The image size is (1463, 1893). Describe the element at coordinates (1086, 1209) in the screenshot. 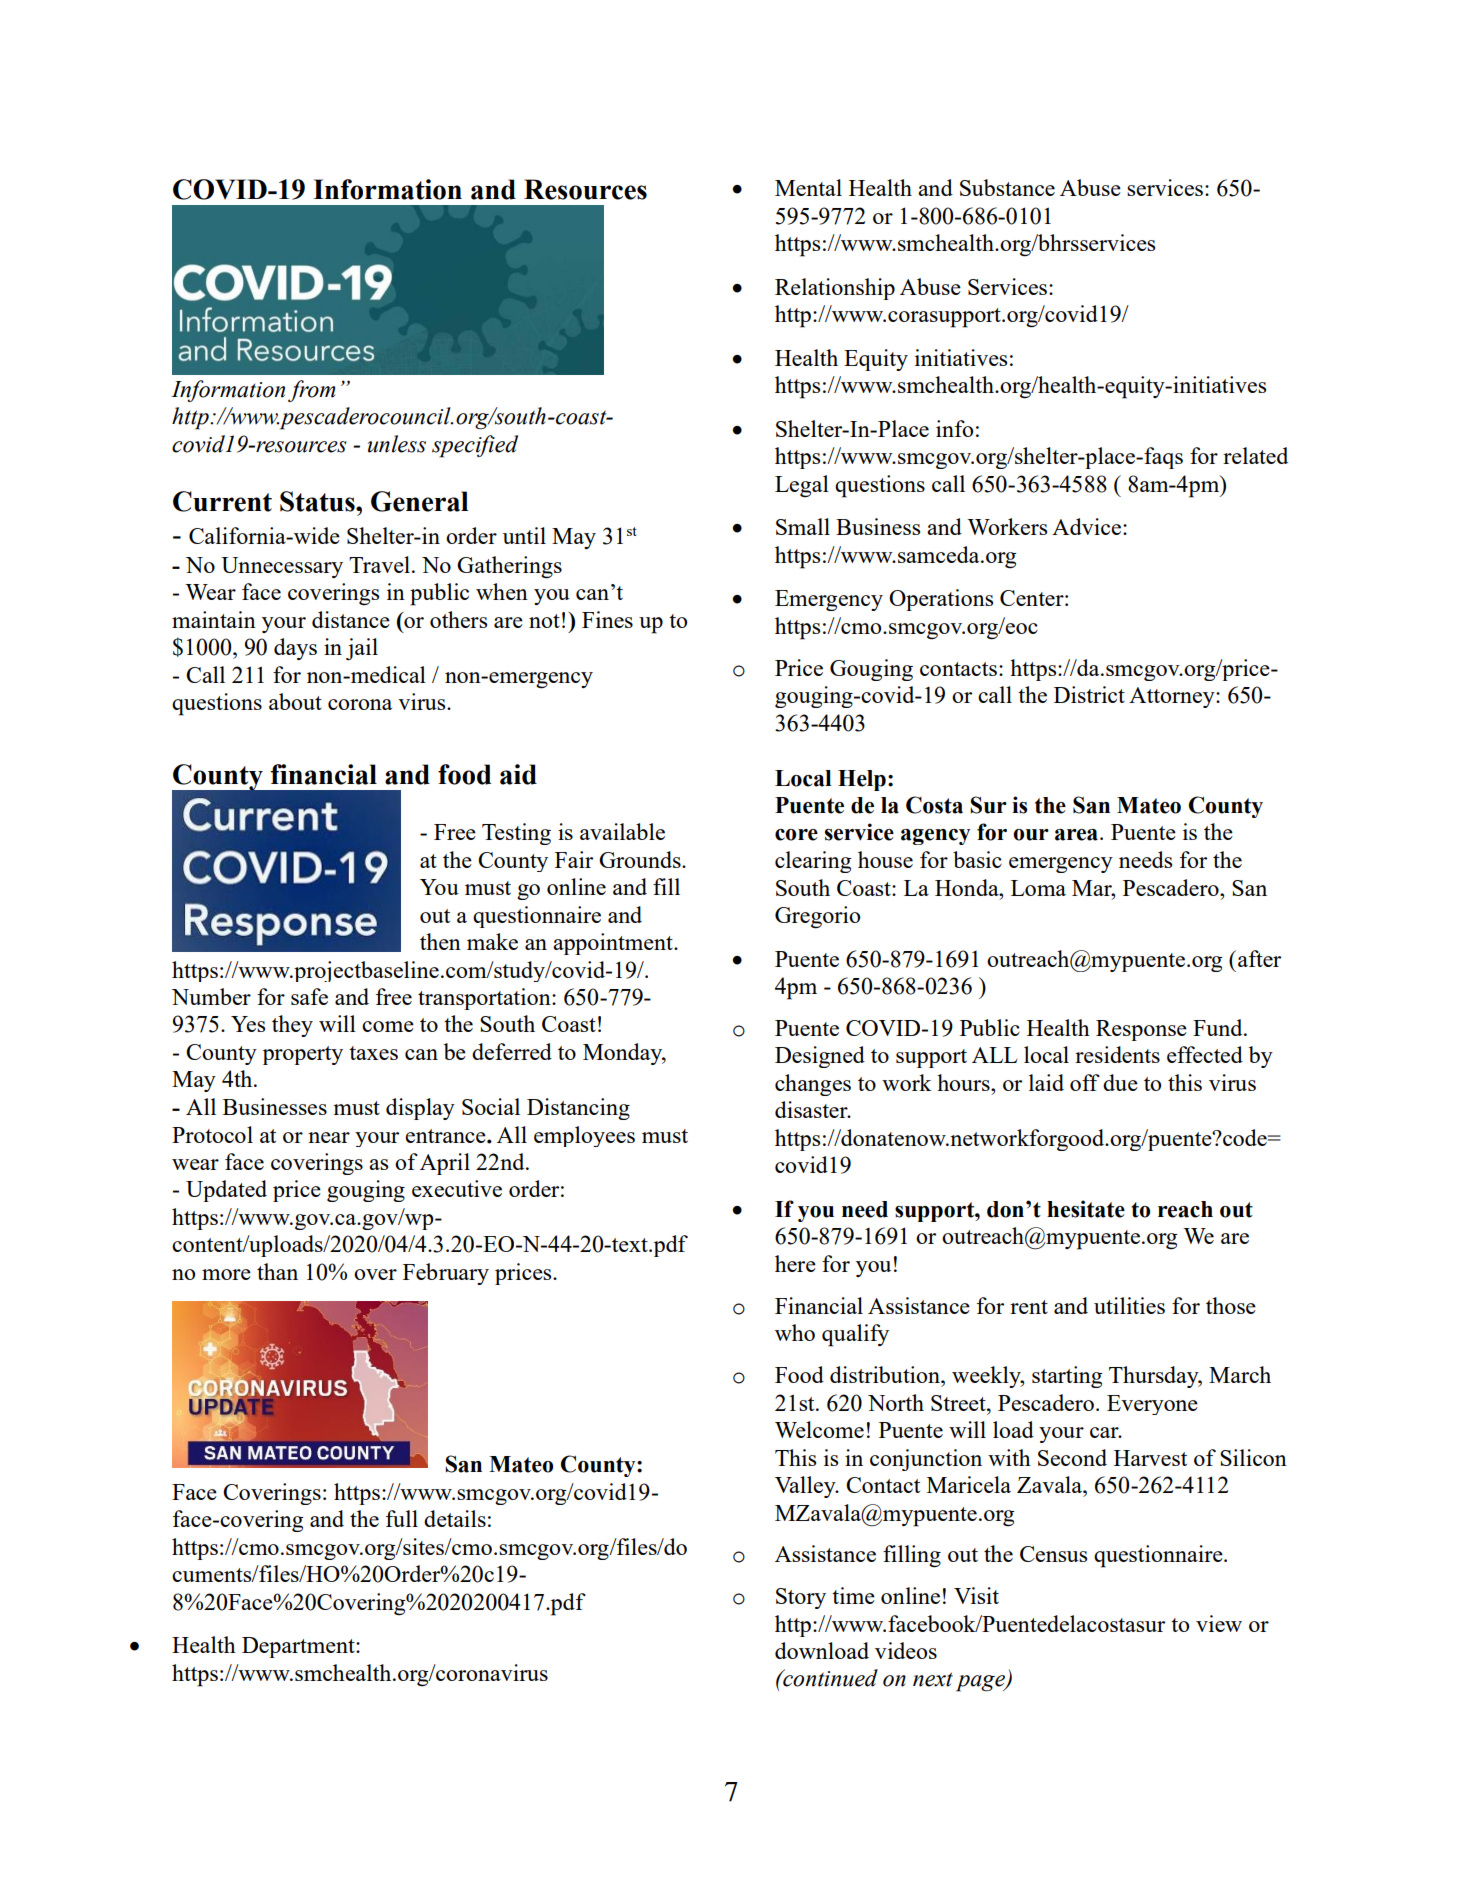

I see `hesitate` at that location.
